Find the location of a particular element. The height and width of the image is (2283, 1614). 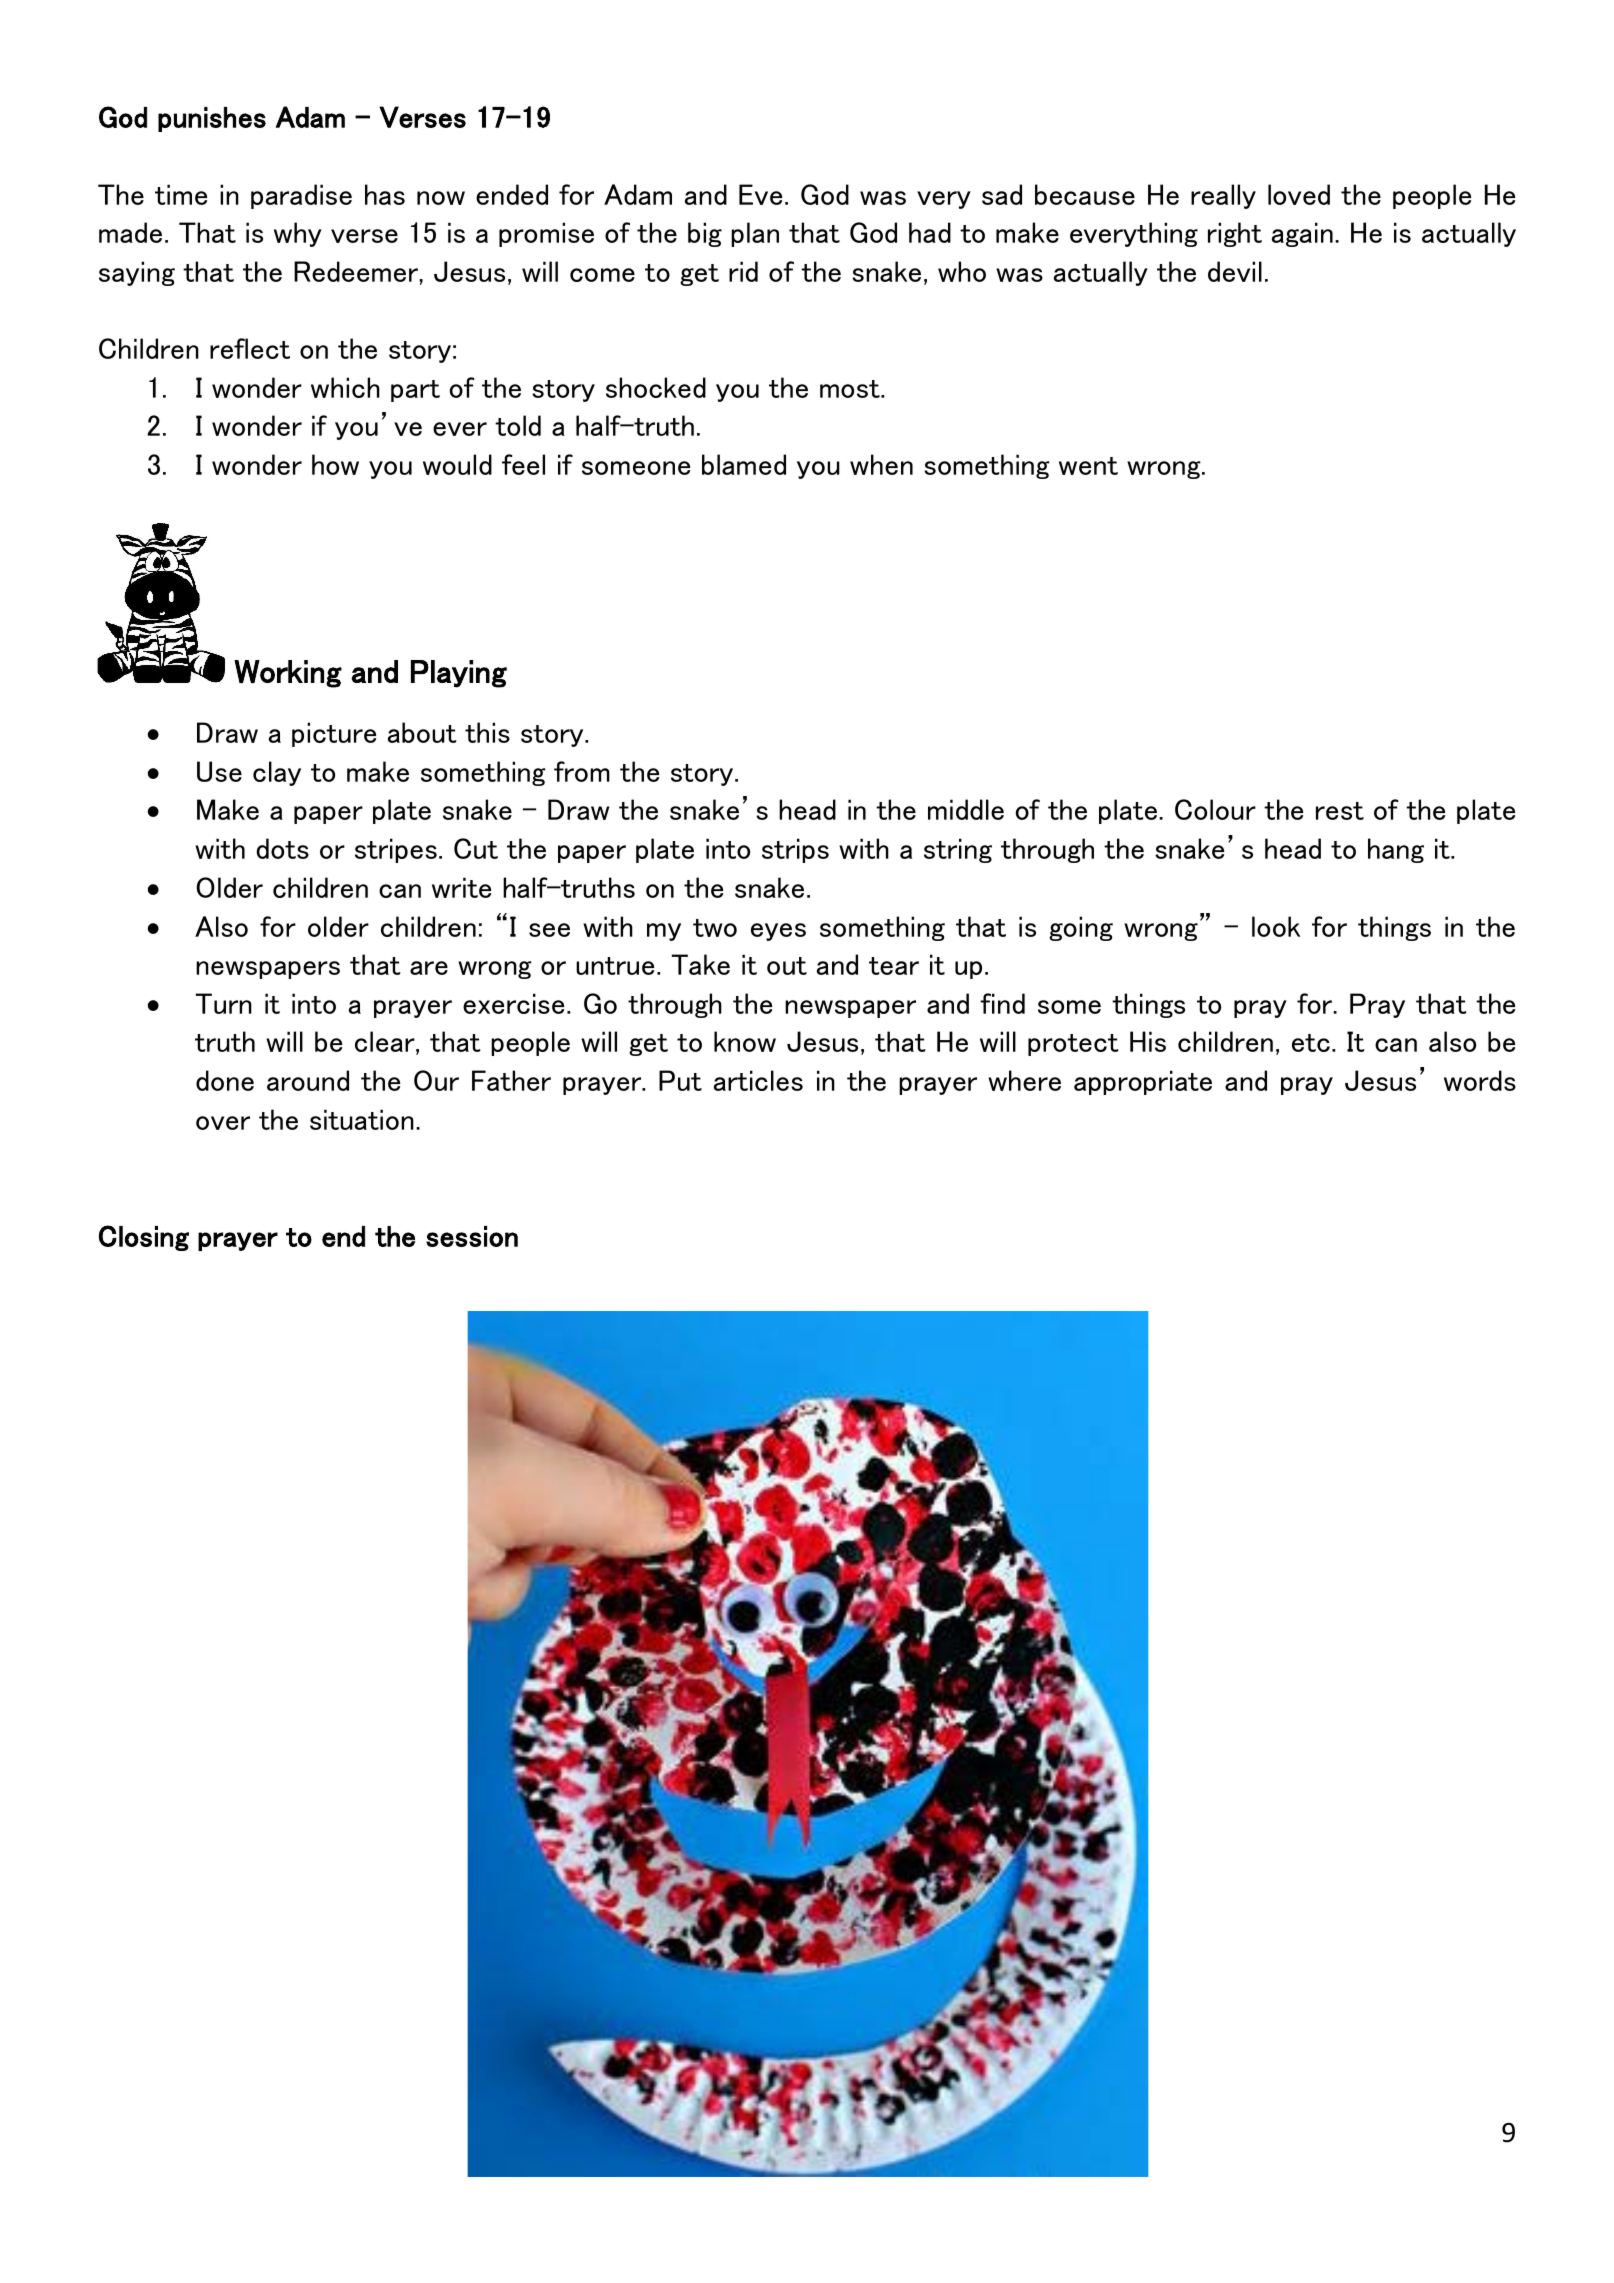

plan is located at coordinates (755, 234).
